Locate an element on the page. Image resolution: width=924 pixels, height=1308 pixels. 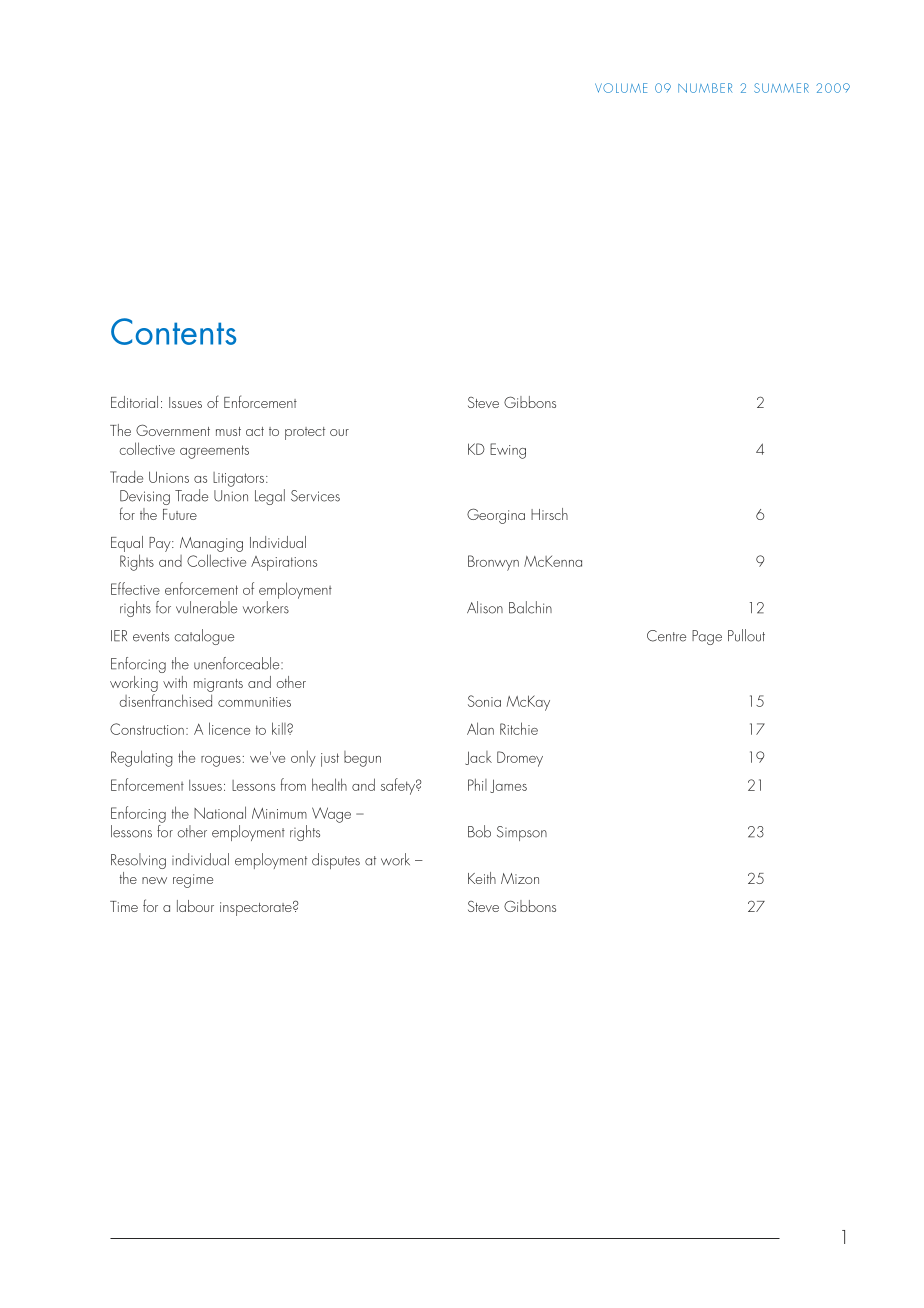
regime is located at coordinates (193, 881).
